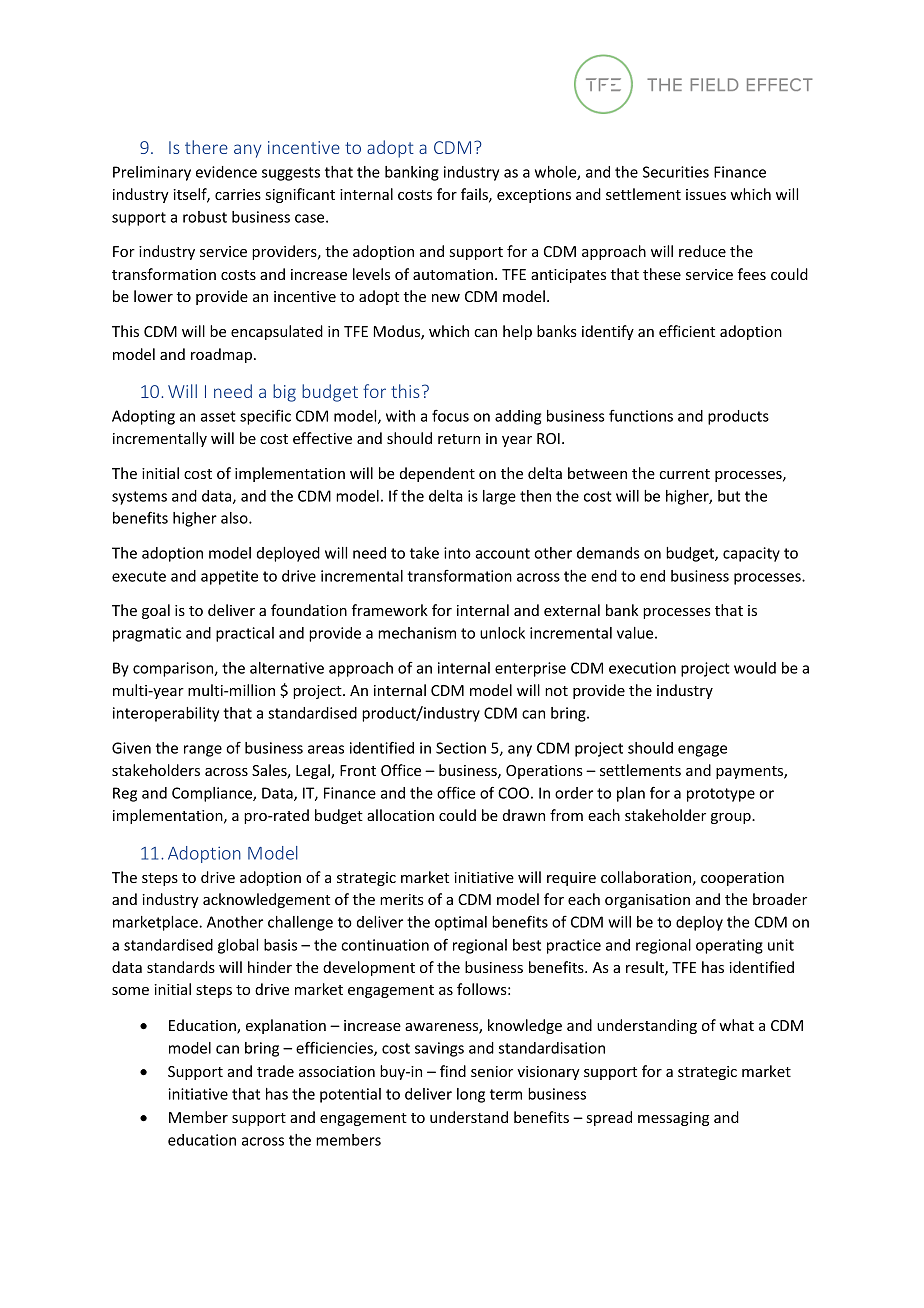 Image resolution: width=924 pixels, height=1308 pixels. What do you see at coordinates (534, 196) in the image?
I see `exceptions` at bounding box center [534, 196].
